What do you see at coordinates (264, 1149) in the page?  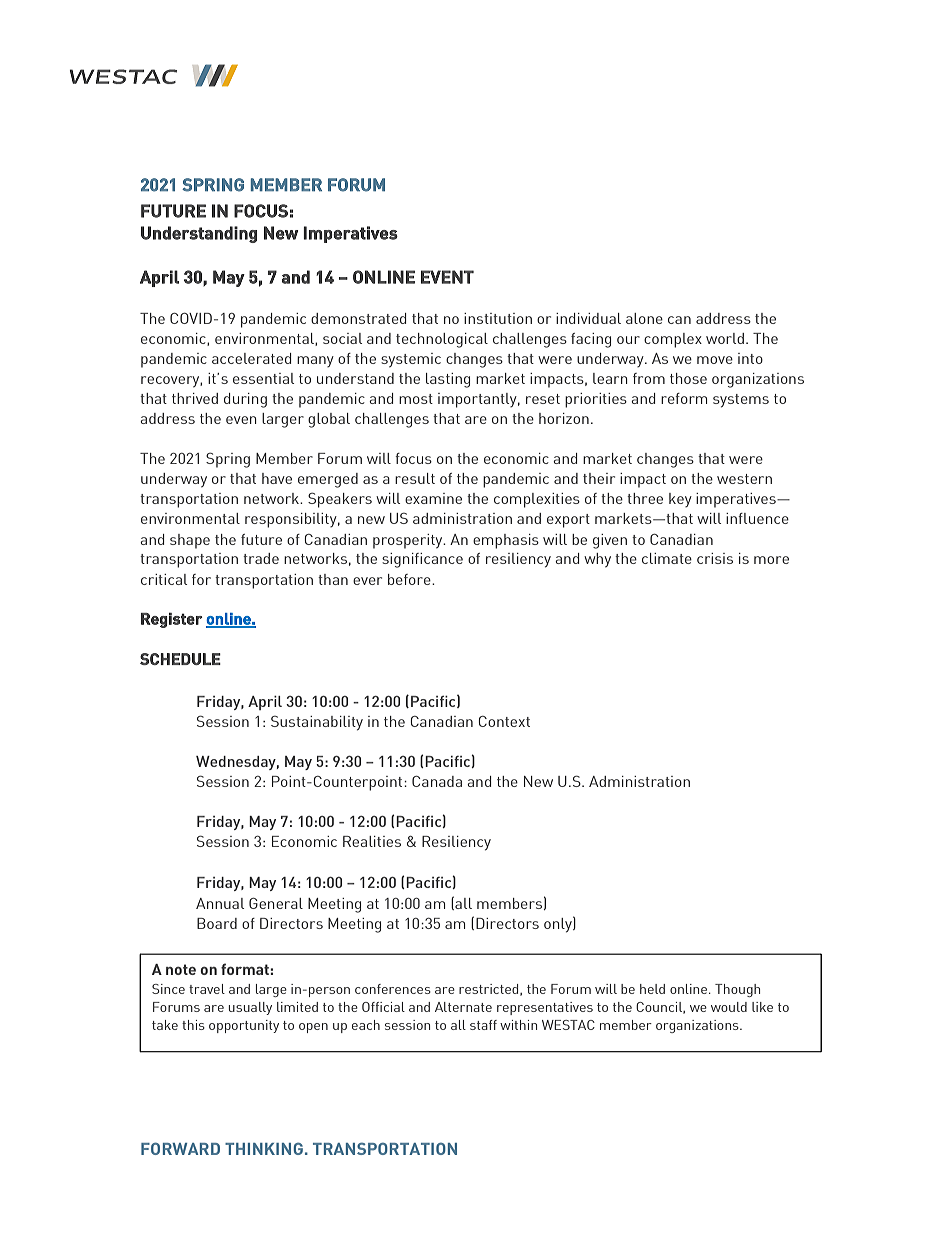 I see `THINKING` at bounding box center [264, 1149].
